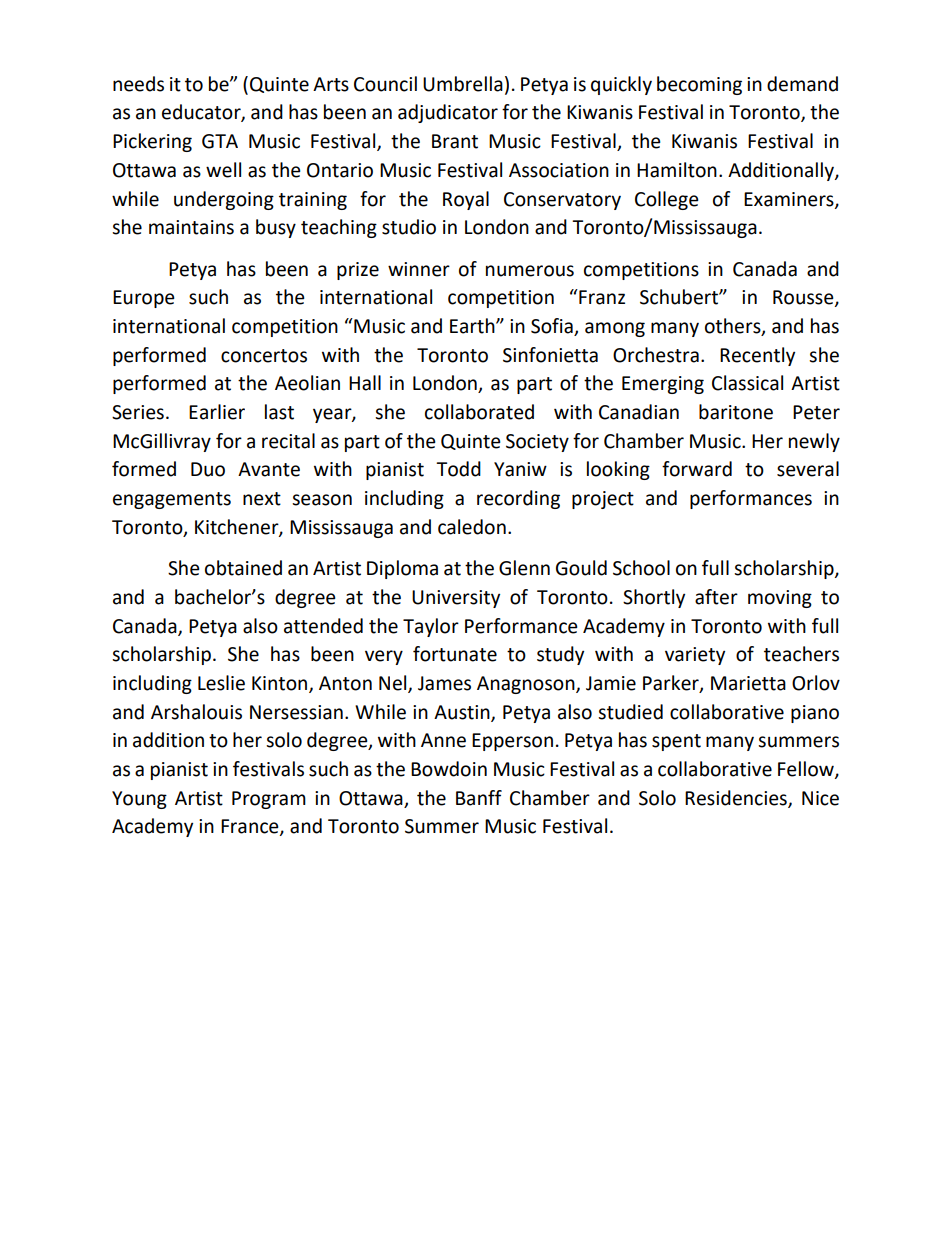  I want to click on Todd, so click(458, 469).
